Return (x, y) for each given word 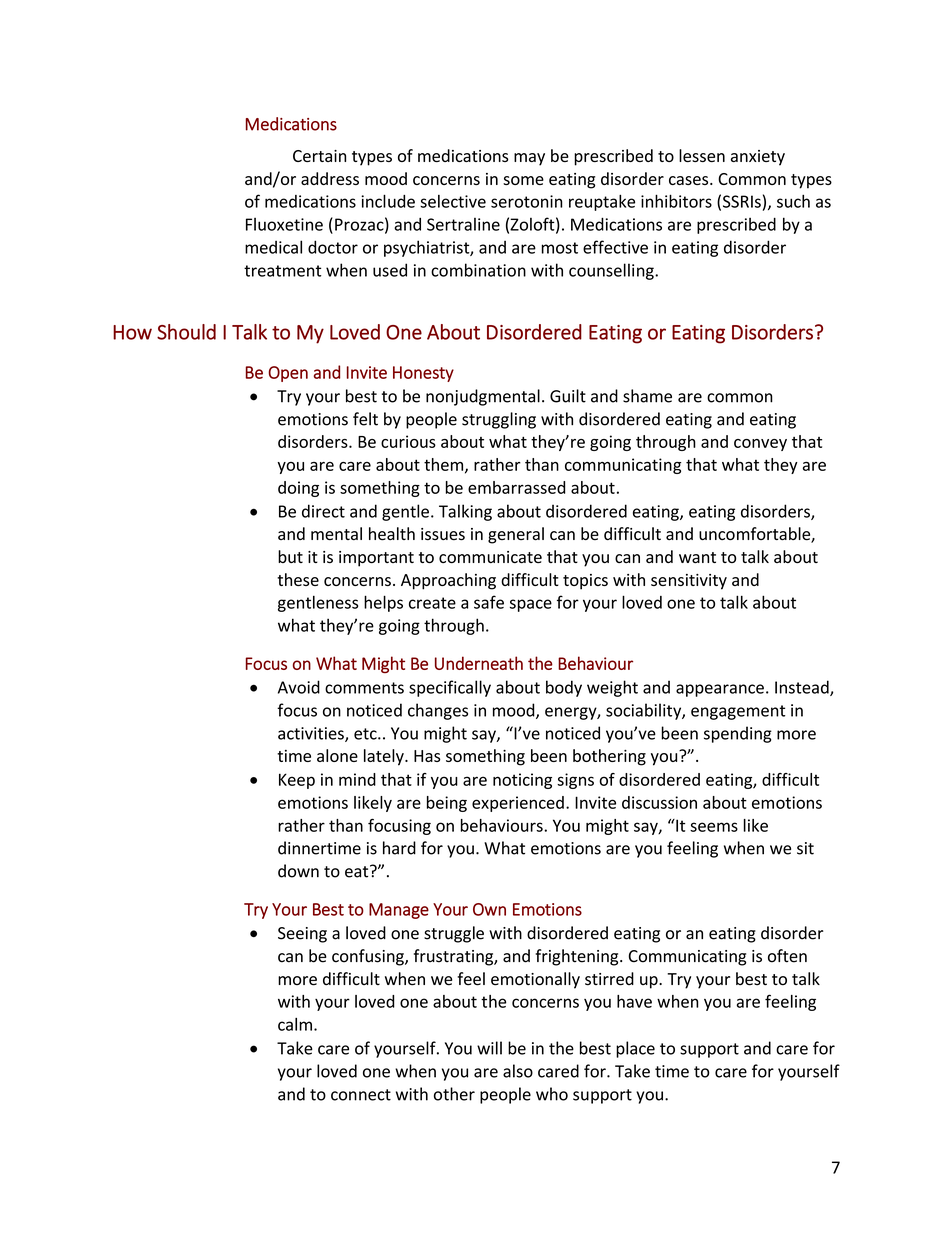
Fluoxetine (284, 224)
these (298, 579)
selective (453, 201)
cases (690, 180)
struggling (499, 420)
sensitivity (689, 582)
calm (295, 1024)
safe (489, 602)
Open (288, 374)
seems (714, 827)
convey (760, 445)
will (489, 1048)
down (298, 871)
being (447, 804)
